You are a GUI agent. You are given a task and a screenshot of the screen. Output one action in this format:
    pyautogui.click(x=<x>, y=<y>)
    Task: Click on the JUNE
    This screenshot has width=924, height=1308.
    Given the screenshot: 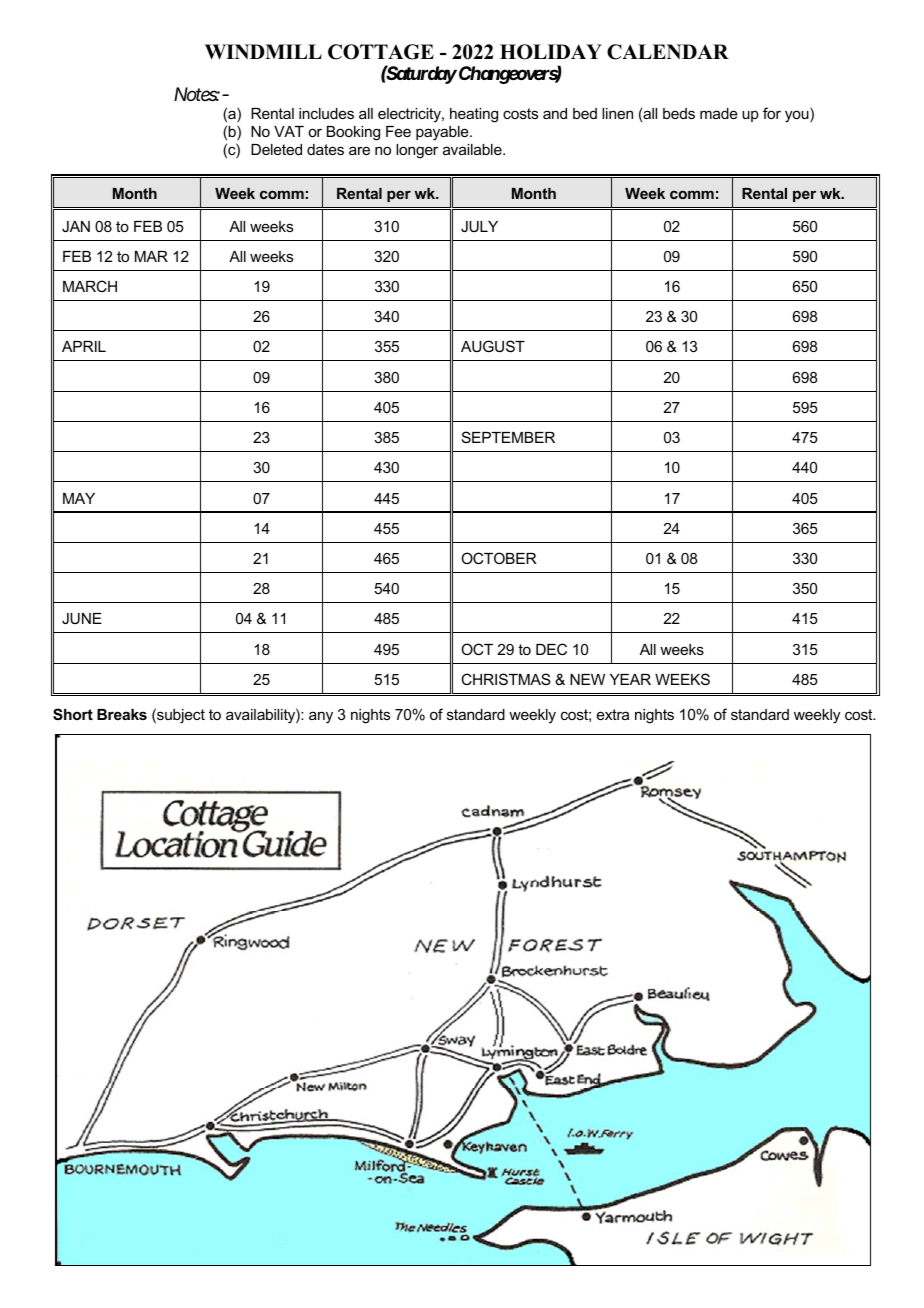 What is the action you would take?
    pyautogui.click(x=82, y=618)
